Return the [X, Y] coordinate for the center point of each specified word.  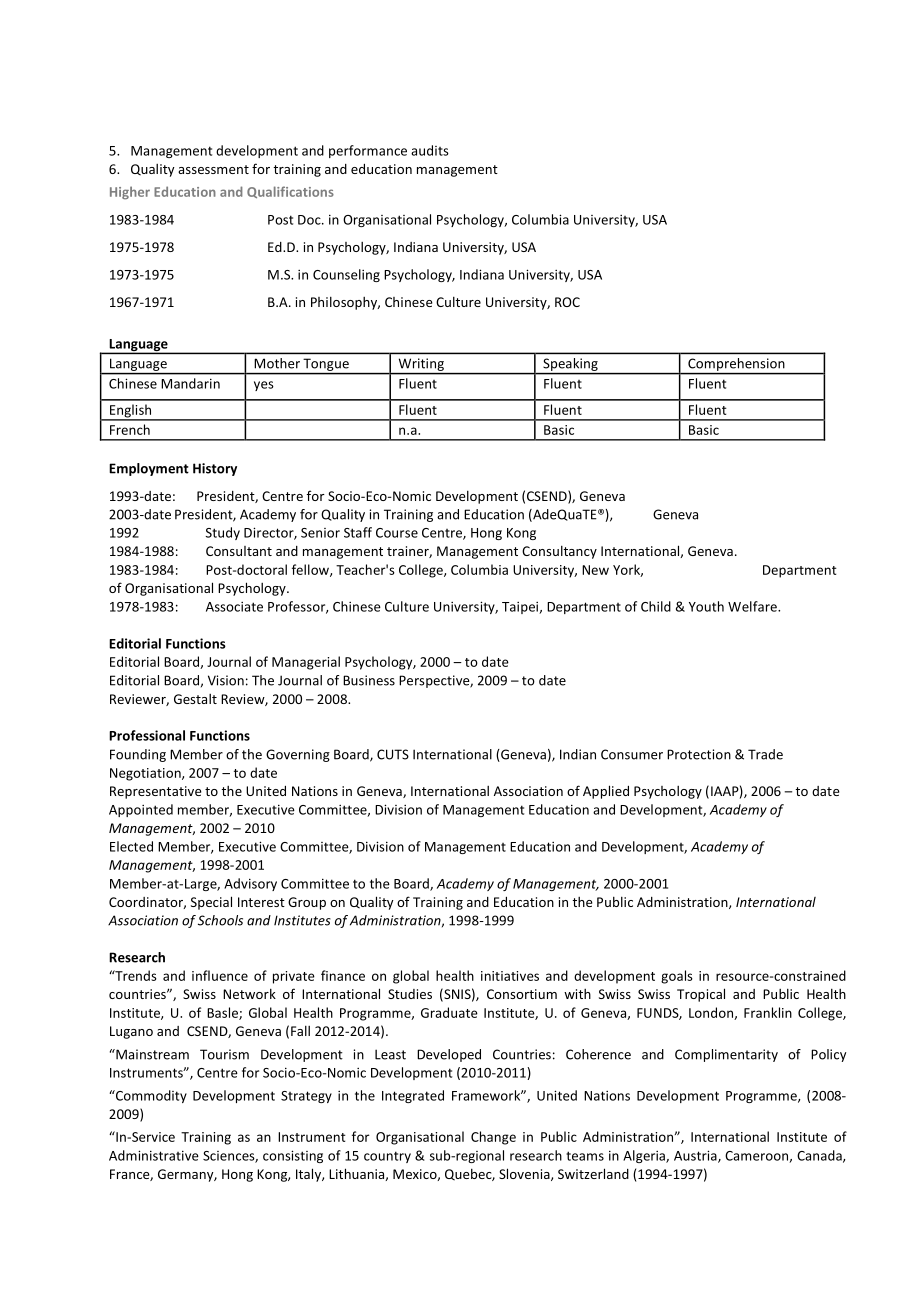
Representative [156, 792]
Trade [765, 754]
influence [220, 975]
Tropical [701, 995]
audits [430, 150]
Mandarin [190, 383]
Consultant [239, 551]
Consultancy [559, 552]
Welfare [753, 606]
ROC [567, 302]
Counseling [346, 275]
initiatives [510, 976]
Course [397, 533]
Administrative [154, 1155]
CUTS [393, 754]
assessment [213, 169]
